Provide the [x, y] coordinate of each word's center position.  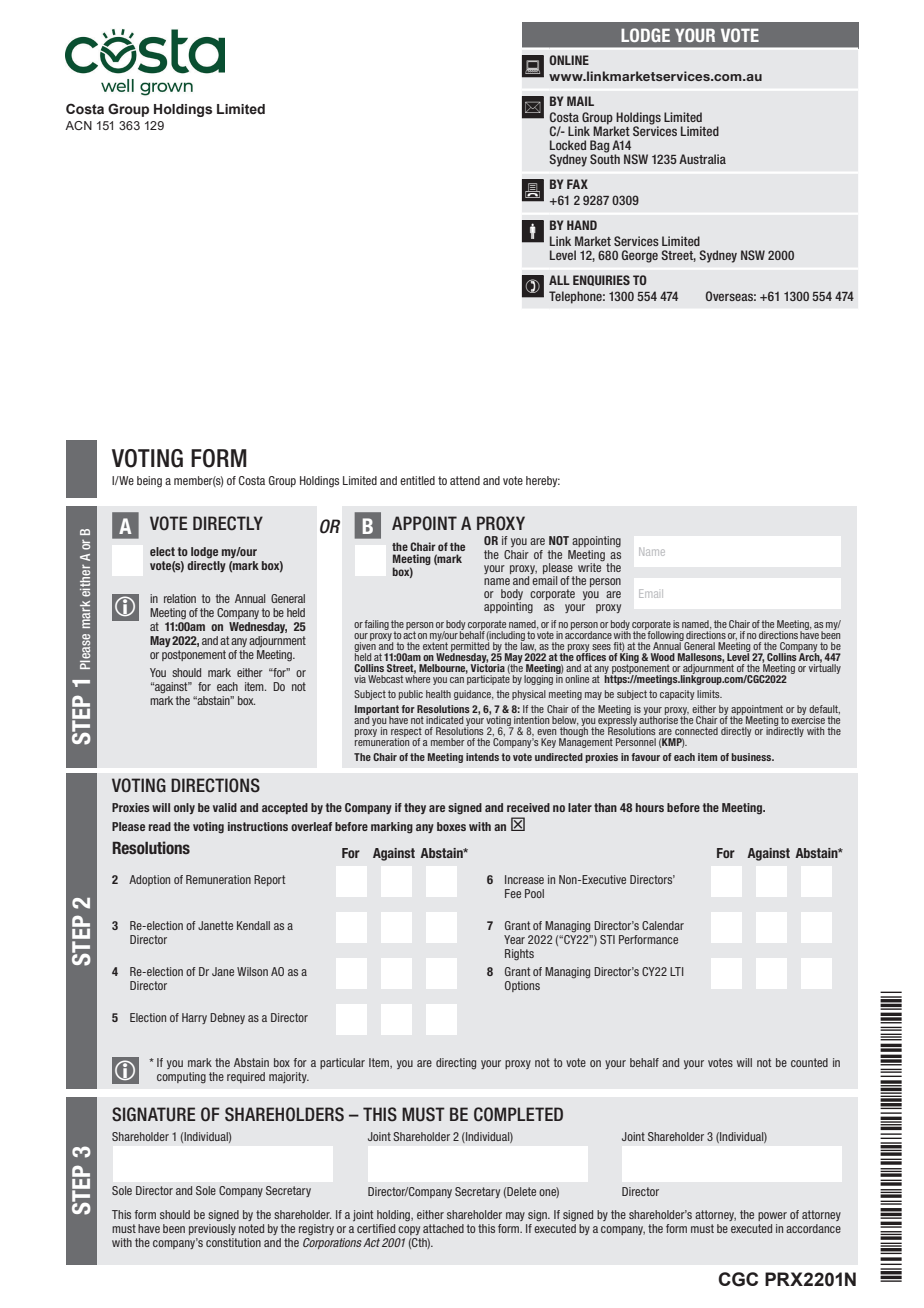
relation [180, 598]
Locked [568, 145]
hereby [543, 481]
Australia [702, 159]
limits [709, 694]
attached [443, 1228]
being [149, 482]
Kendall [253, 925]
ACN [78, 125]
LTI [677, 971]
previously [212, 1229]
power [772, 1216]
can [457, 680]
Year [514, 939]
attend [465, 480]
